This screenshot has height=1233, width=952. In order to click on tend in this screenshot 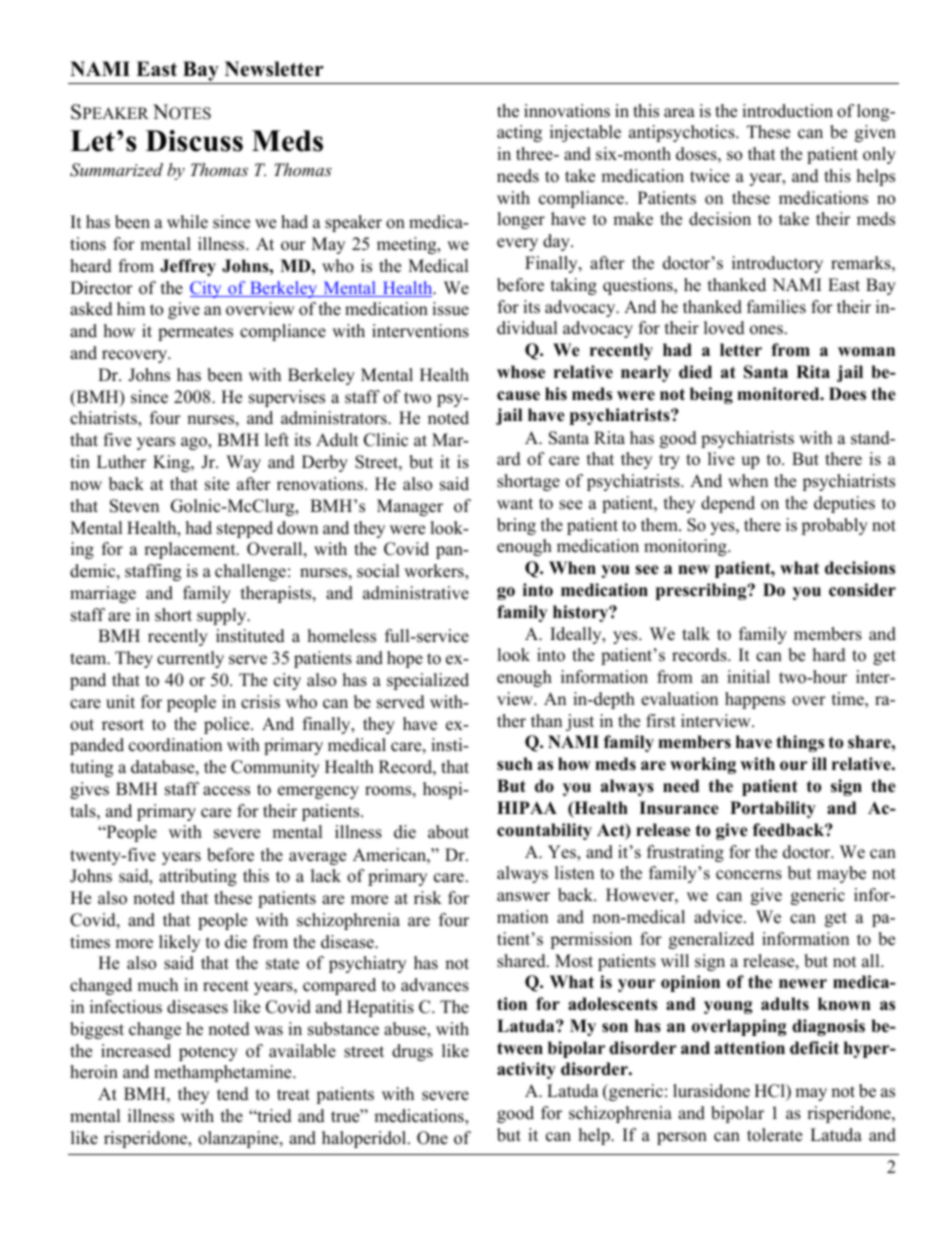, I will do `click(233, 1094)`.
